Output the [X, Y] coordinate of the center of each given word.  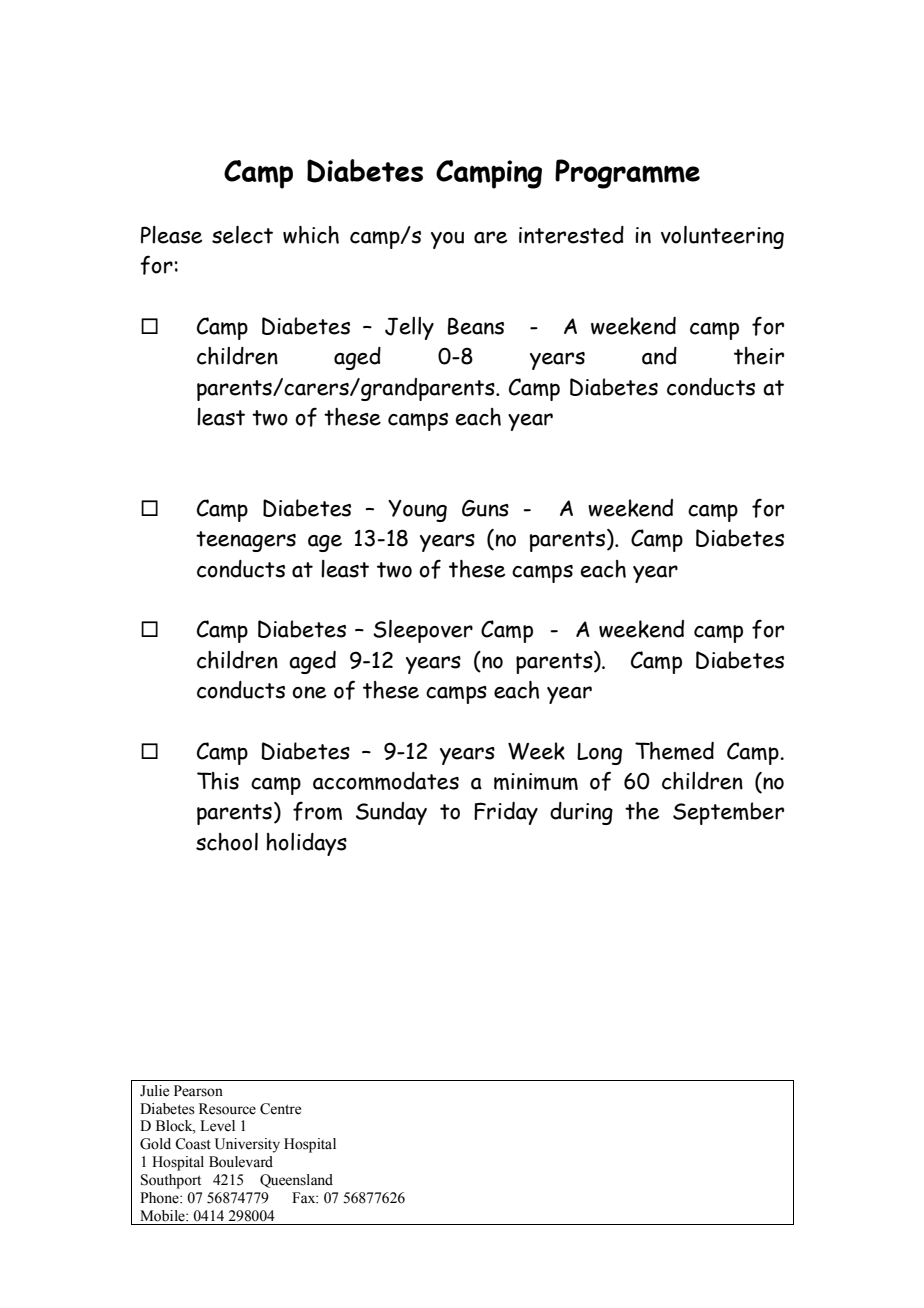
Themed [674, 751]
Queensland [296, 1181]
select [242, 235]
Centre [280, 1109]
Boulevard [241, 1162]
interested [571, 235]
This [218, 781]
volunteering [722, 237]
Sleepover [423, 631]
